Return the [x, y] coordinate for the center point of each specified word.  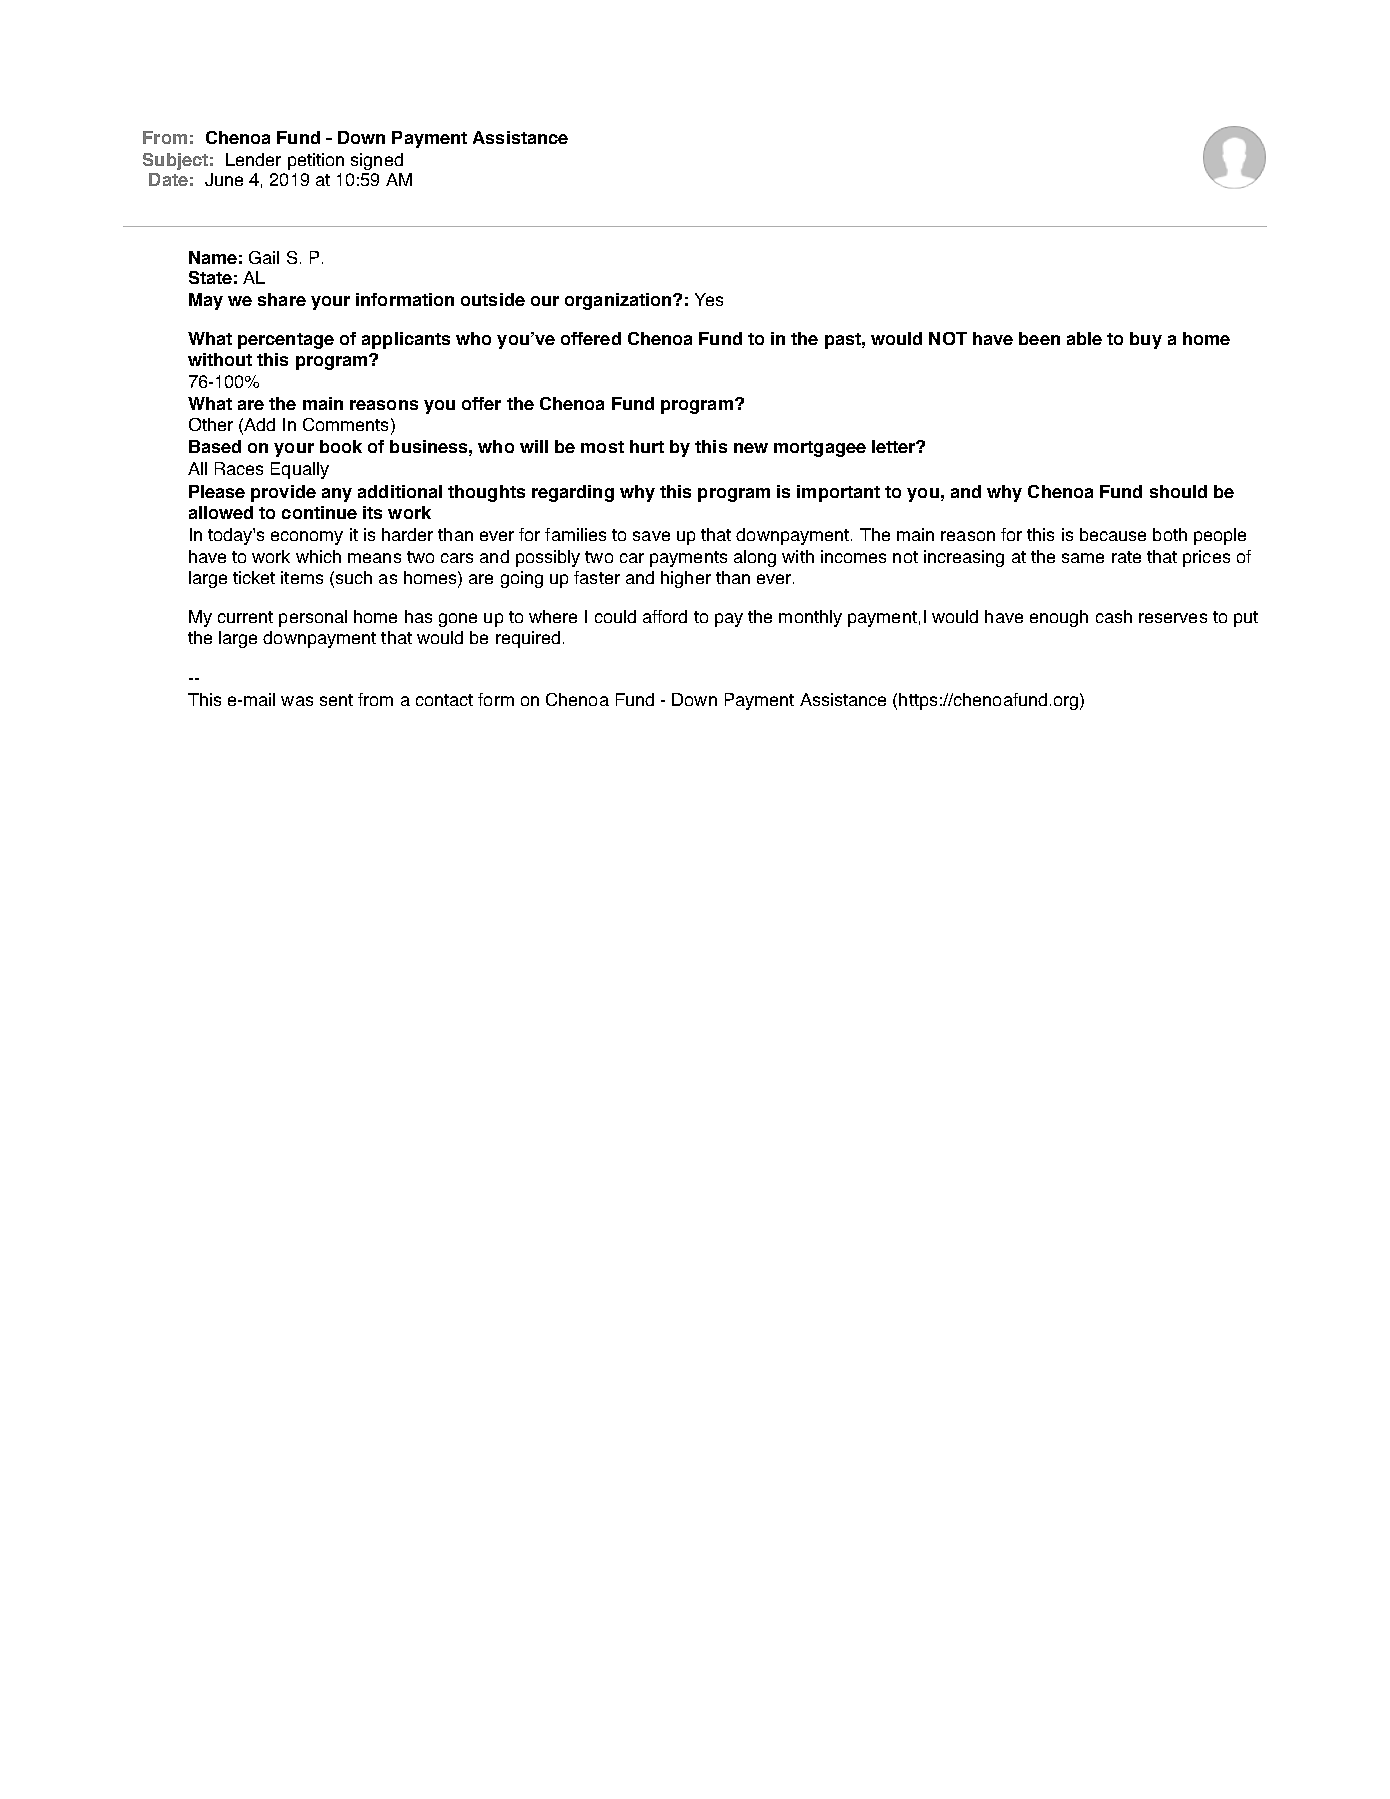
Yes [709, 299]
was [297, 701]
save [651, 536]
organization [619, 301]
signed [377, 161]
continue [319, 512]
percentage [286, 341]
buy [1146, 340]
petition [316, 161]
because [1113, 534]
